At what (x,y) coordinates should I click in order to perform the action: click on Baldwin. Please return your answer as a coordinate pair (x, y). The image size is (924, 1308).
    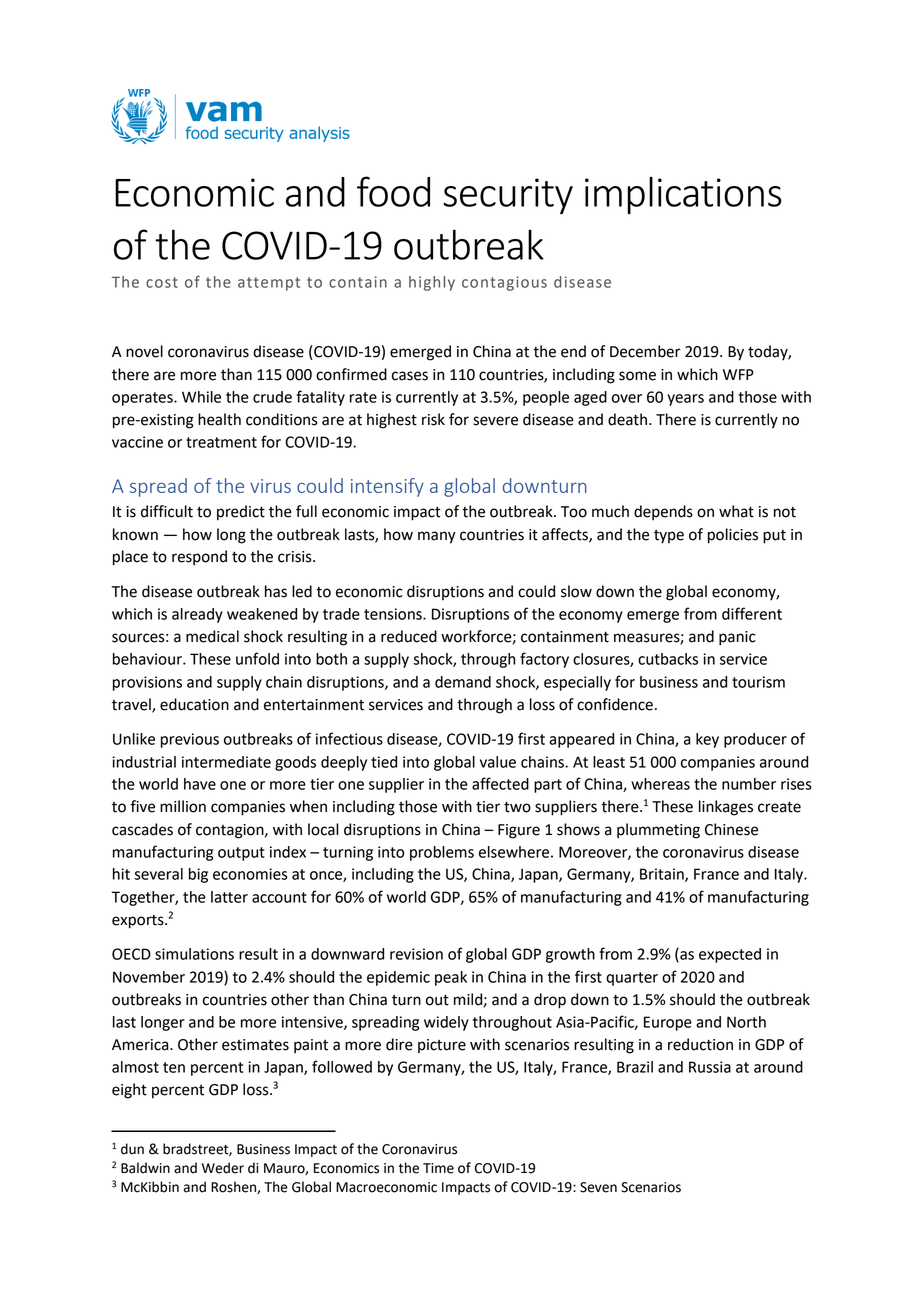
    Looking at the image, I should click on (145, 1168).
